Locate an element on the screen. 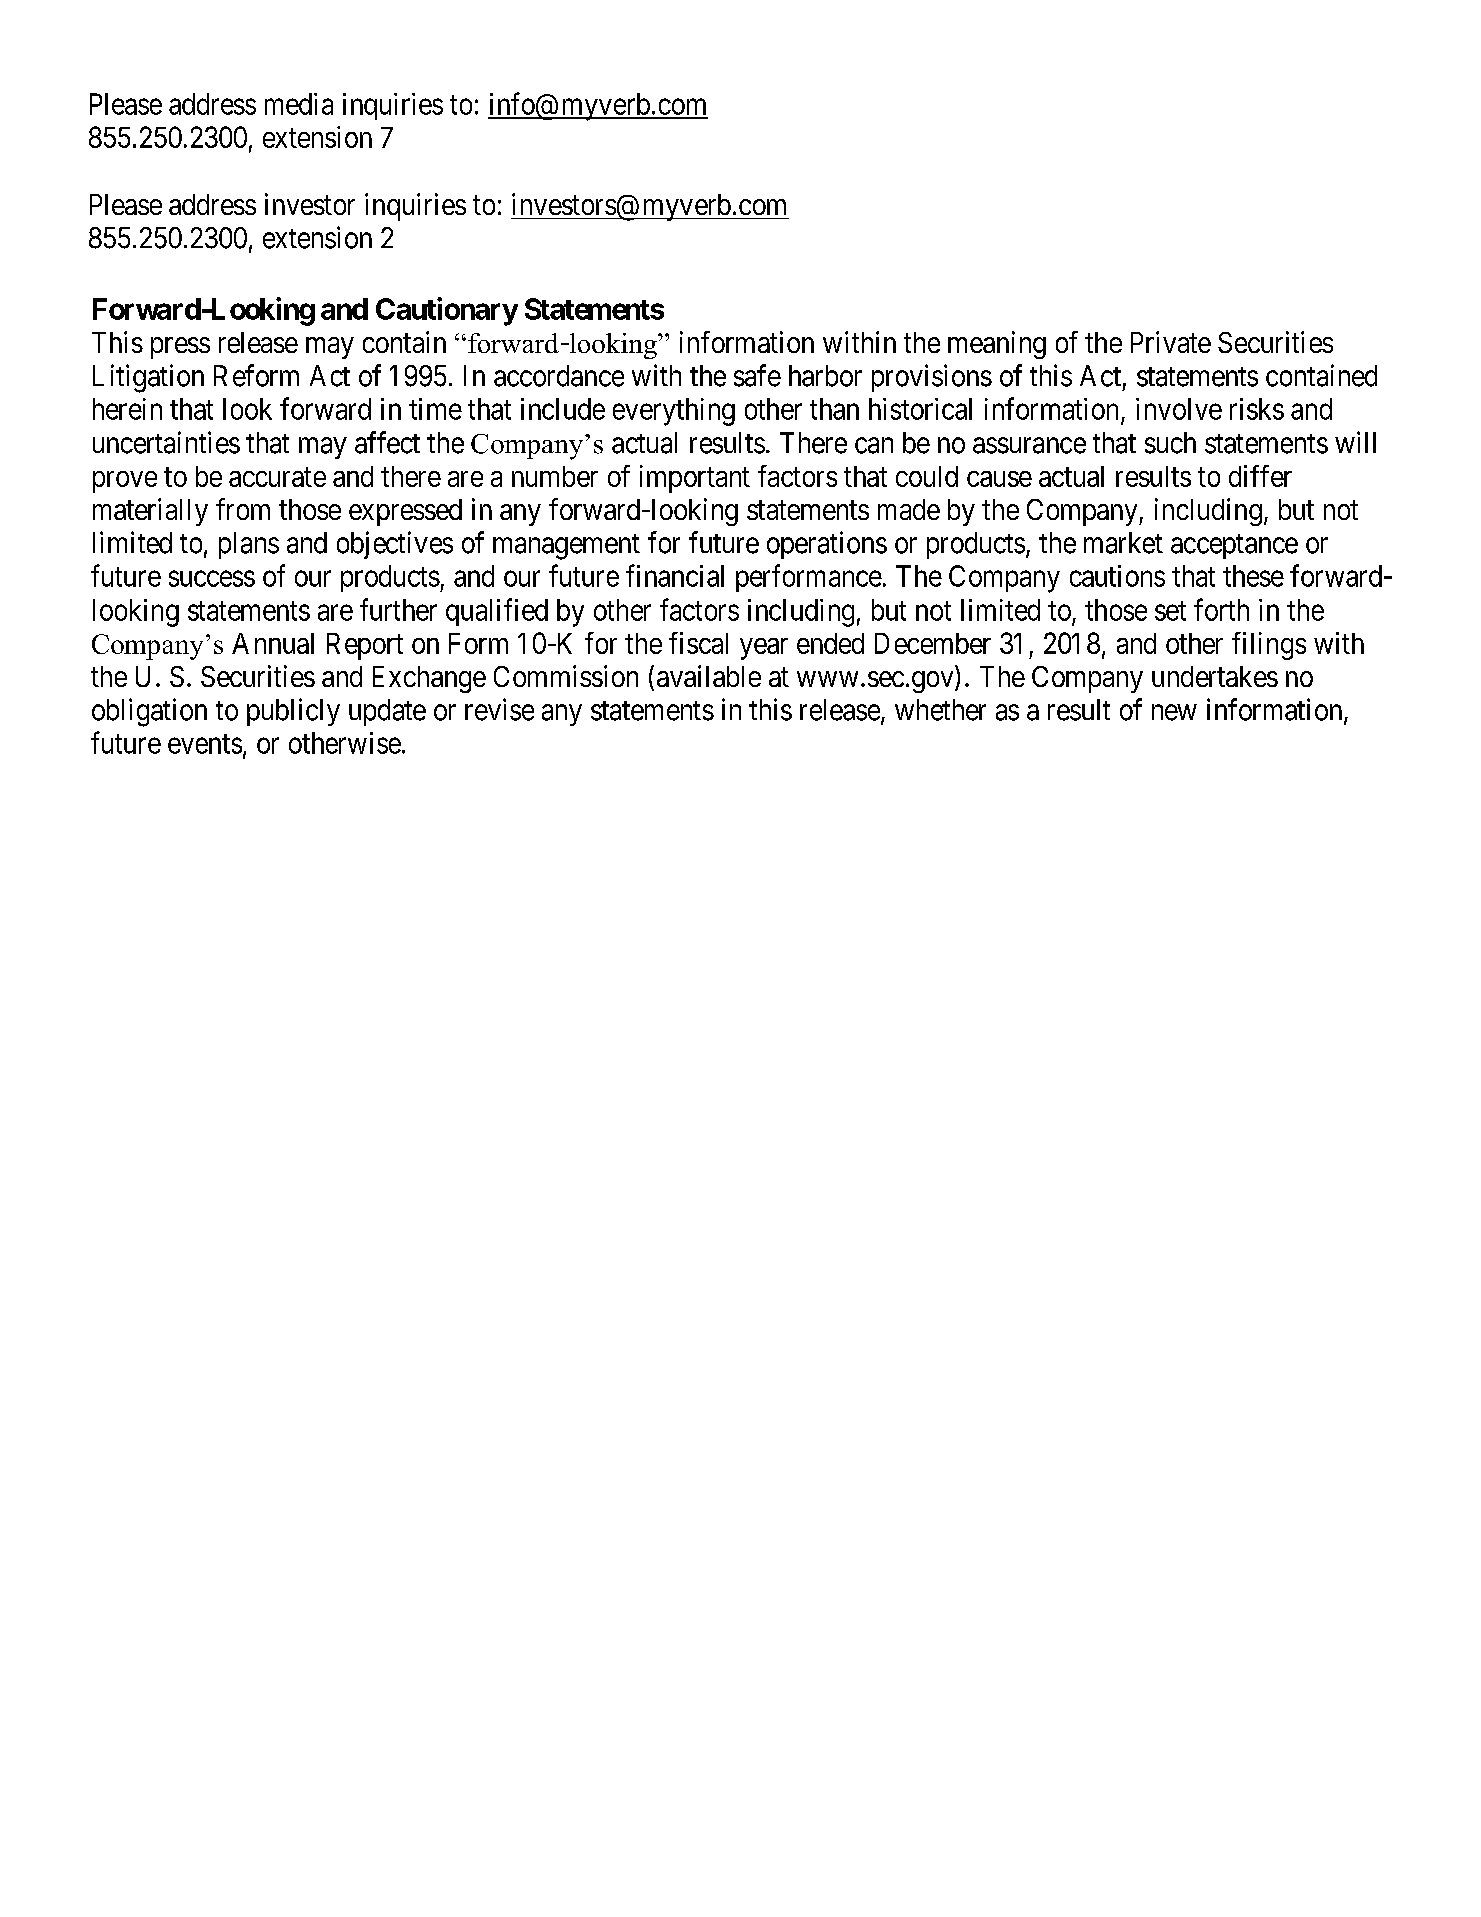 Image resolution: width=1481 pixels, height=1917 pixels. acceptance is located at coordinates (1234, 546).
